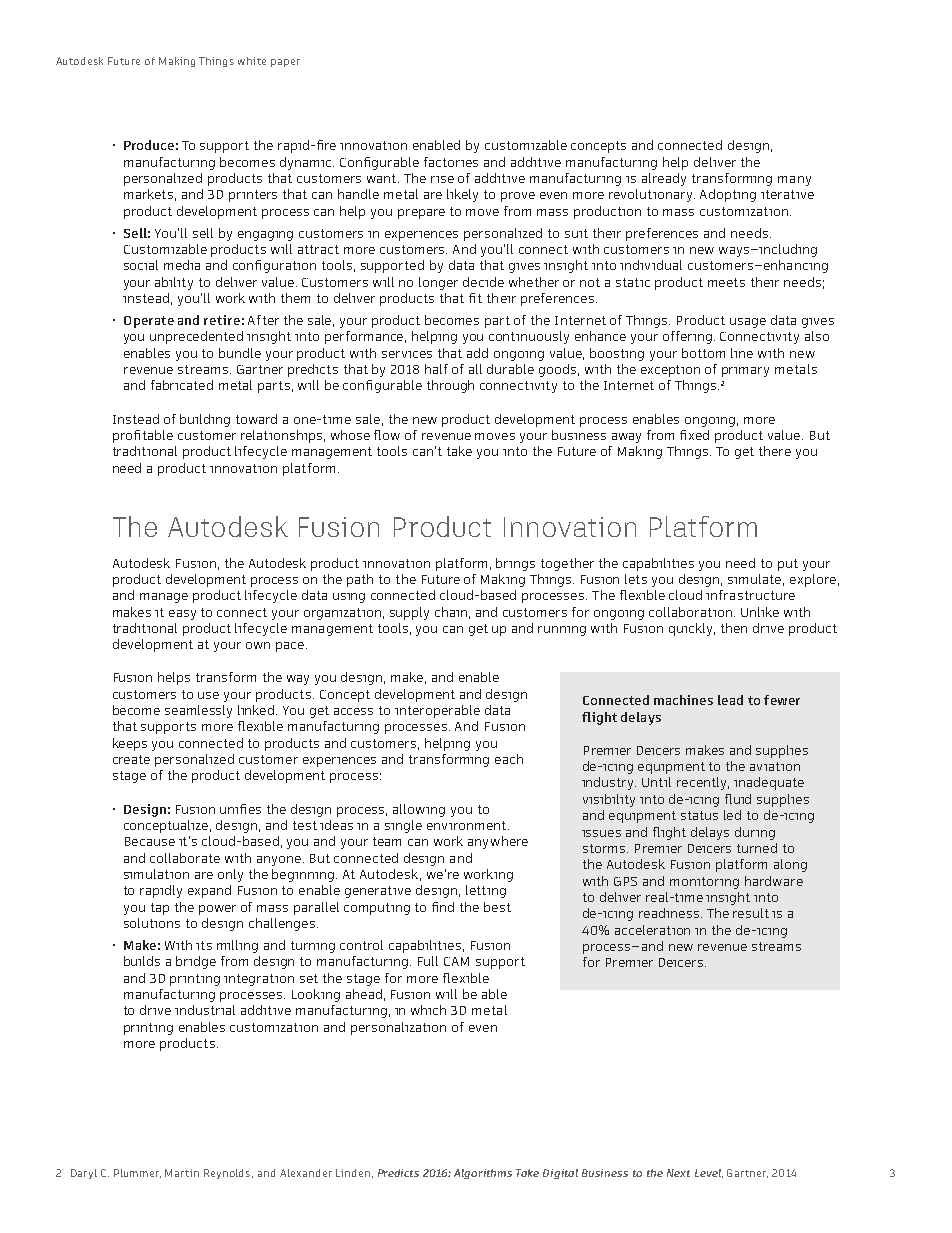 The width and height of the screenshot is (952, 1233). I want to click on white, so click(252, 61).
